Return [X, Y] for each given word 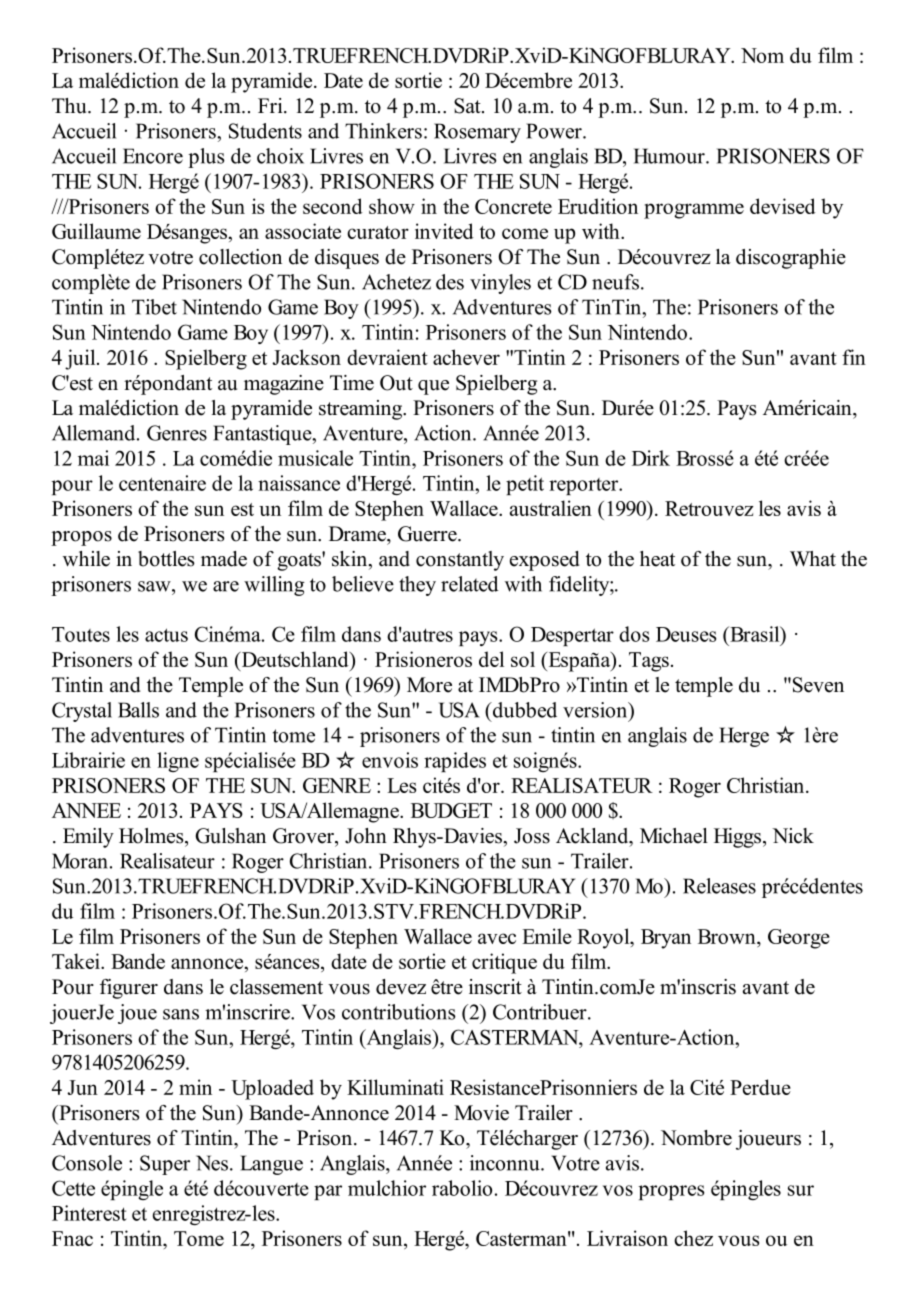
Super [165, 1165]
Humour [670, 156]
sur [801, 1190]
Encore [153, 156]
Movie [481, 1113]
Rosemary [477, 133]
